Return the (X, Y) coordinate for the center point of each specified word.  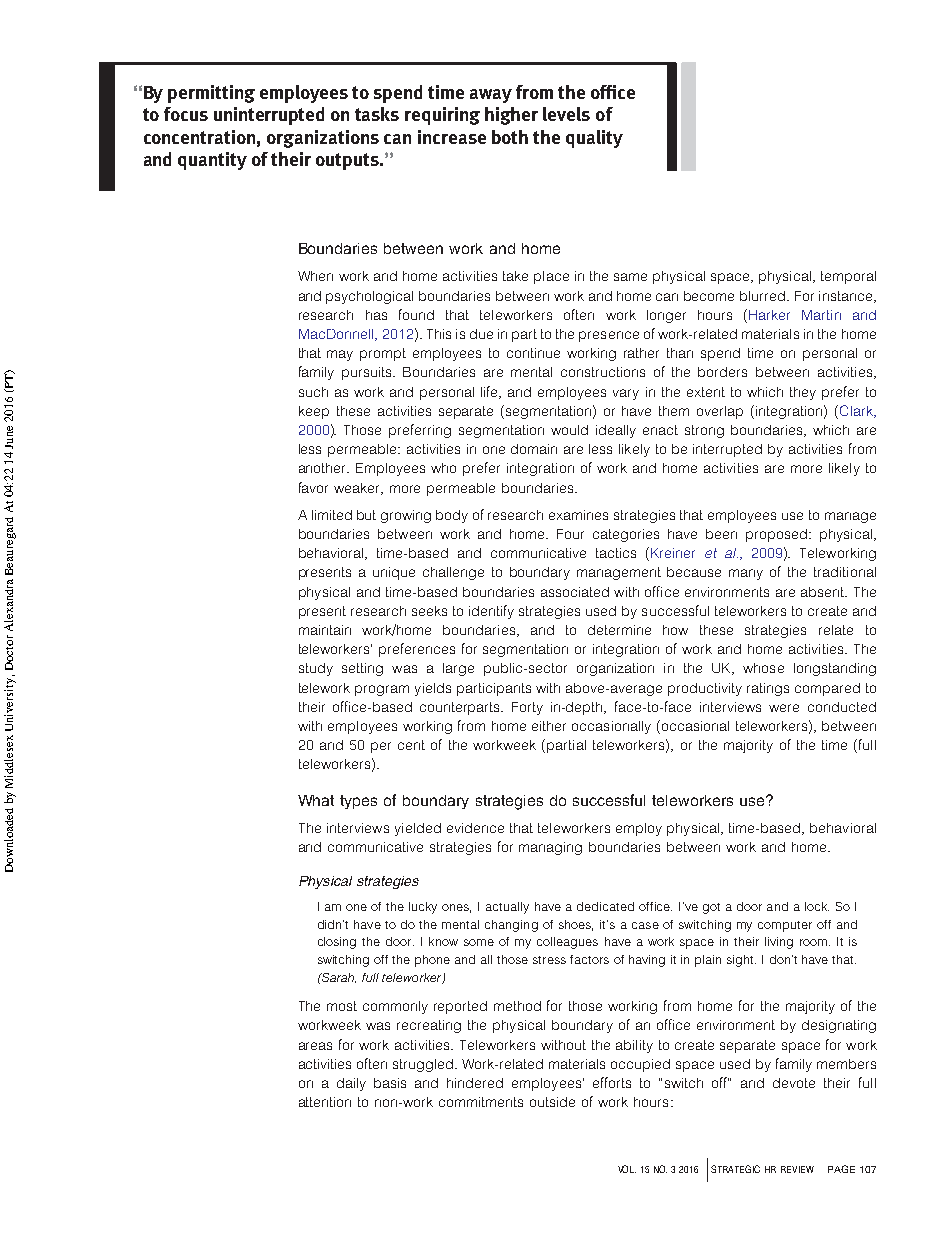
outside (552, 1102)
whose (763, 668)
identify (491, 612)
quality (594, 139)
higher (511, 116)
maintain (325, 630)
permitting (211, 94)
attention (325, 1102)
